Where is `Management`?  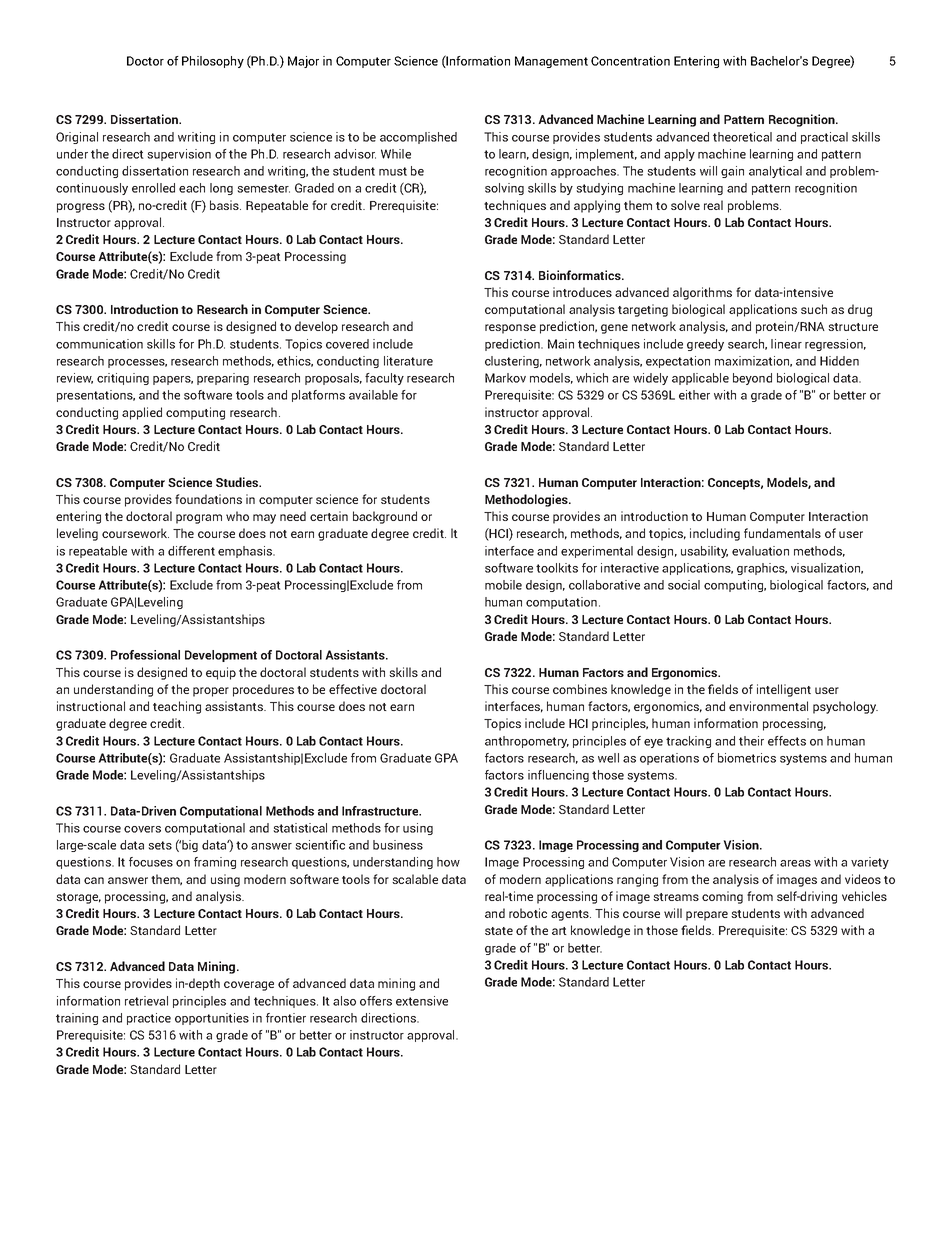
Management is located at coordinates (551, 62).
